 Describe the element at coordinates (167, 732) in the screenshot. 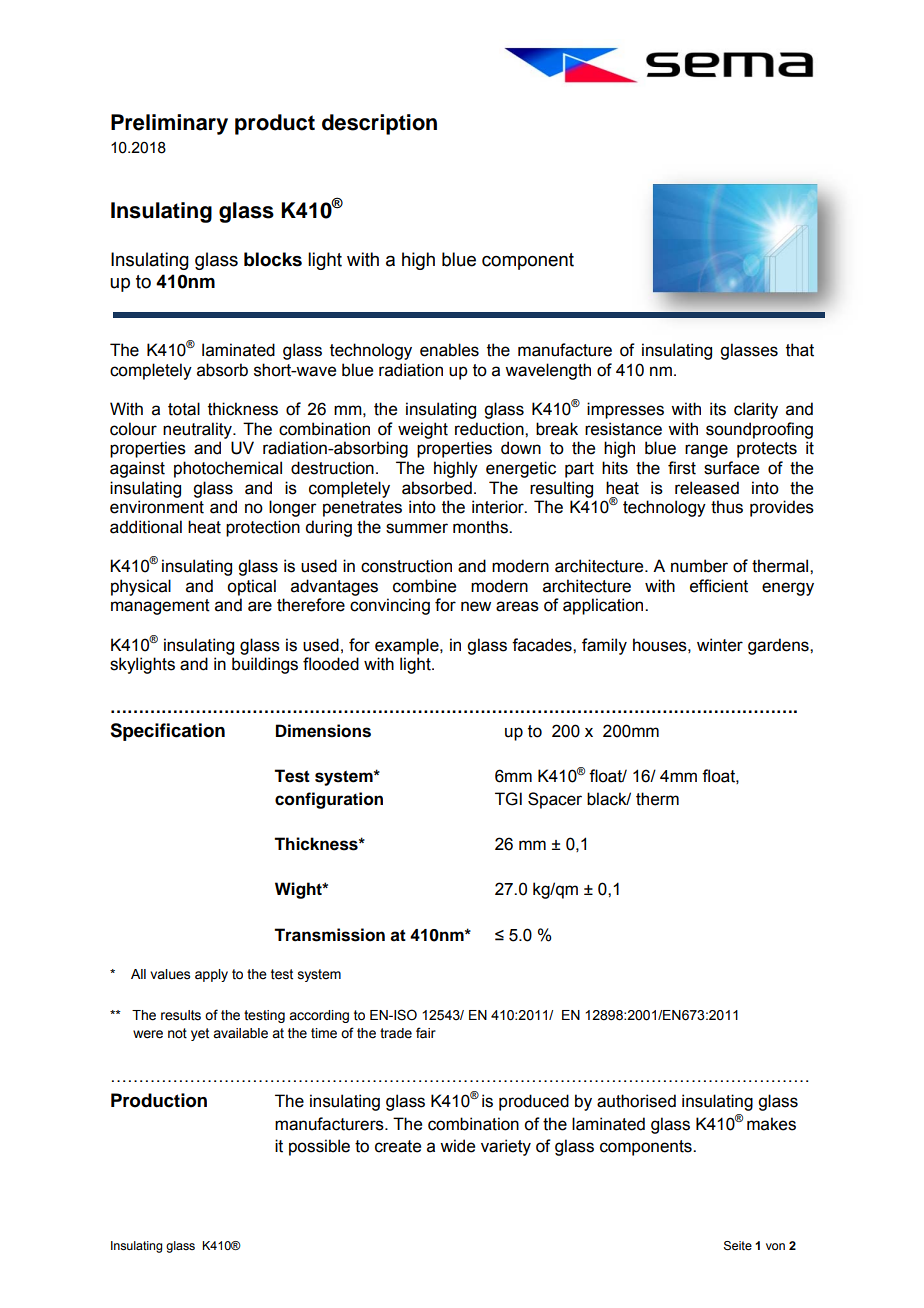

I see `Specification` at that location.
